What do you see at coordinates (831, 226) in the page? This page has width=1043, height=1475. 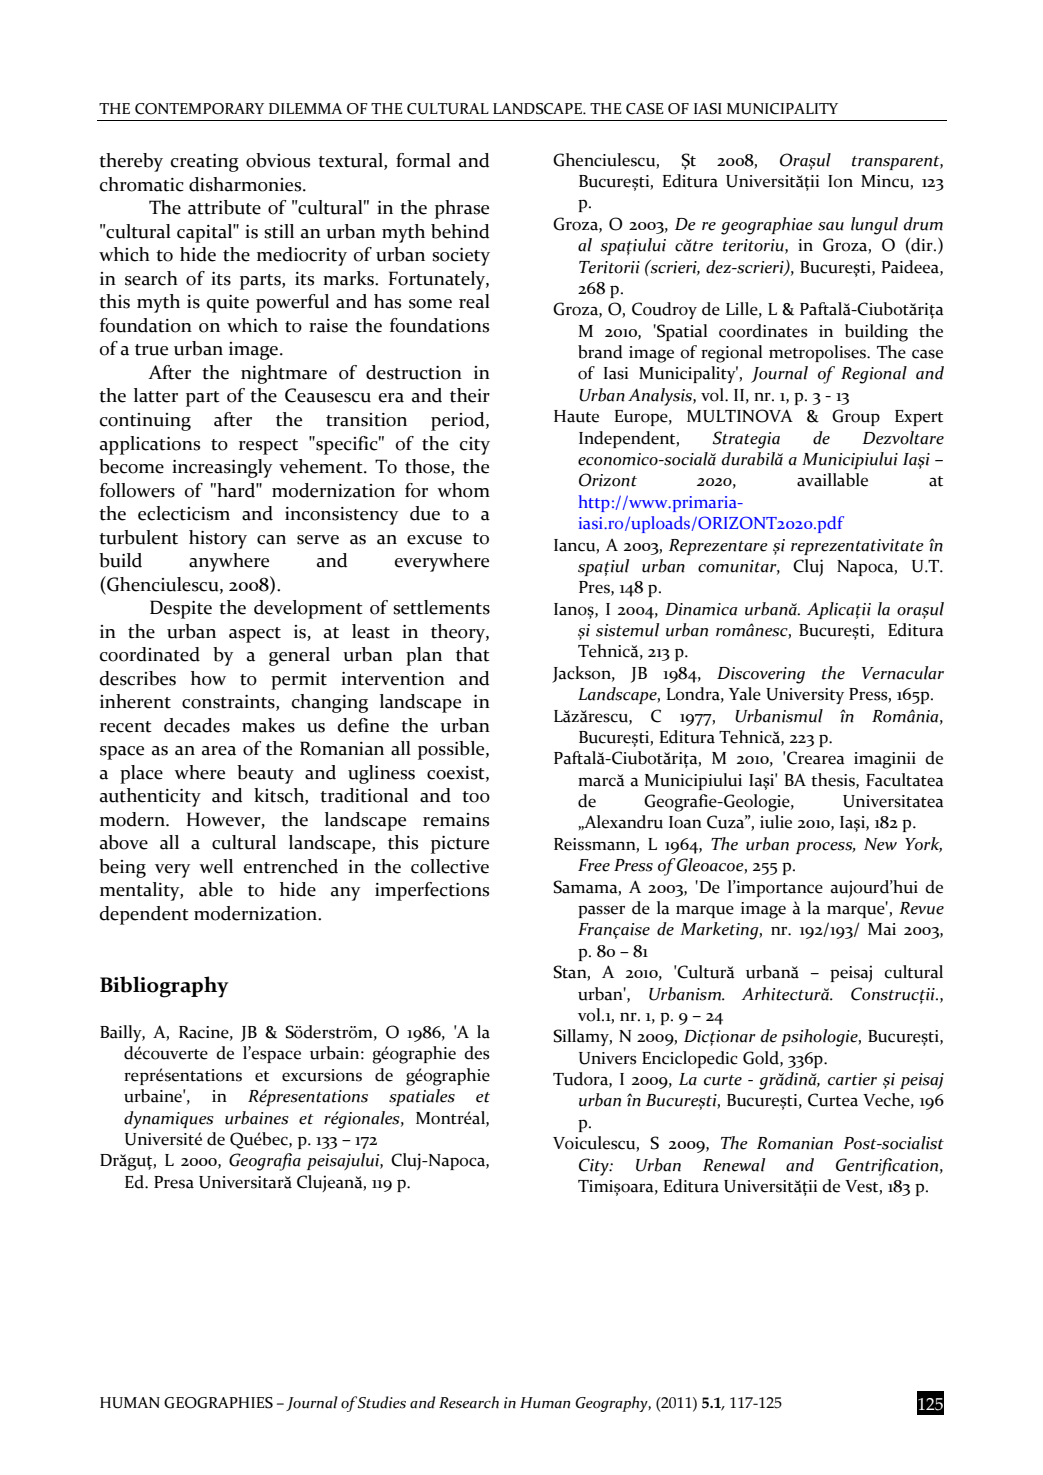 I see `sau` at bounding box center [831, 226].
